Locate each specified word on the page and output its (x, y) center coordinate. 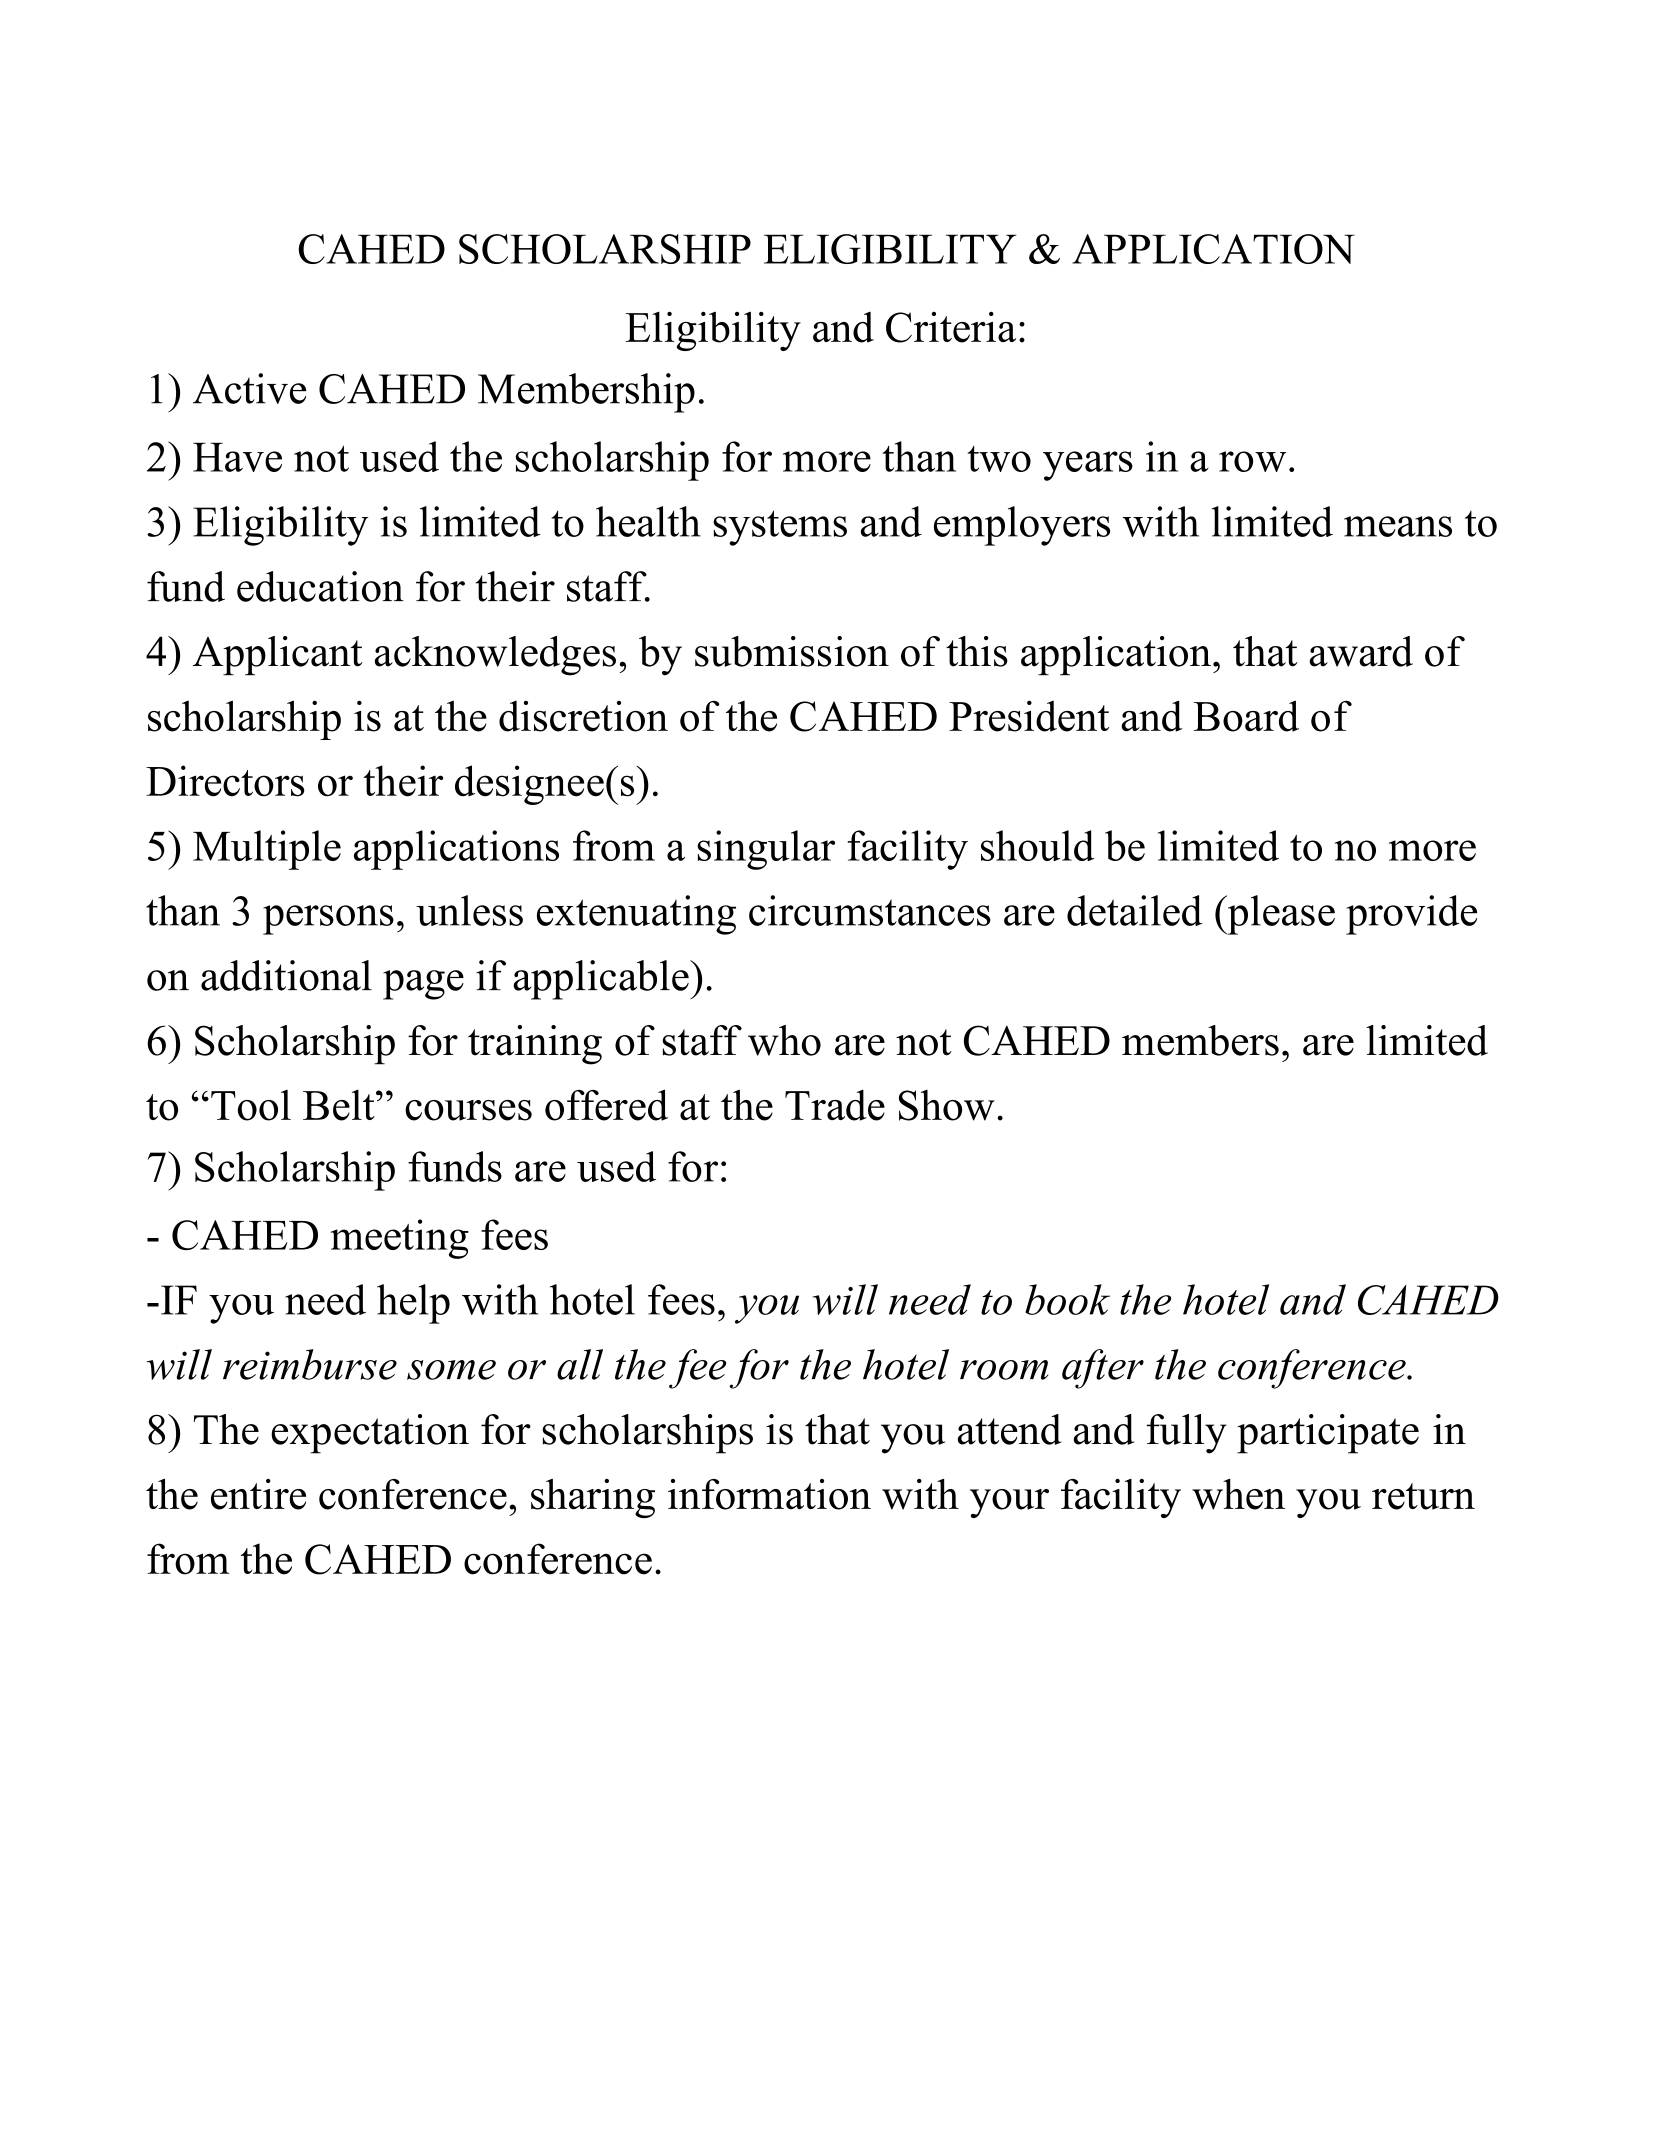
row (1252, 461)
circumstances (870, 910)
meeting (400, 1239)
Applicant (278, 656)
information (769, 1494)
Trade (835, 1105)
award (1361, 651)
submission (792, 651)
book (1067, 1299)
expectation (370, 1434)
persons (328, 920)
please (1280, 915)
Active (250, 388)
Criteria (951, 327)
